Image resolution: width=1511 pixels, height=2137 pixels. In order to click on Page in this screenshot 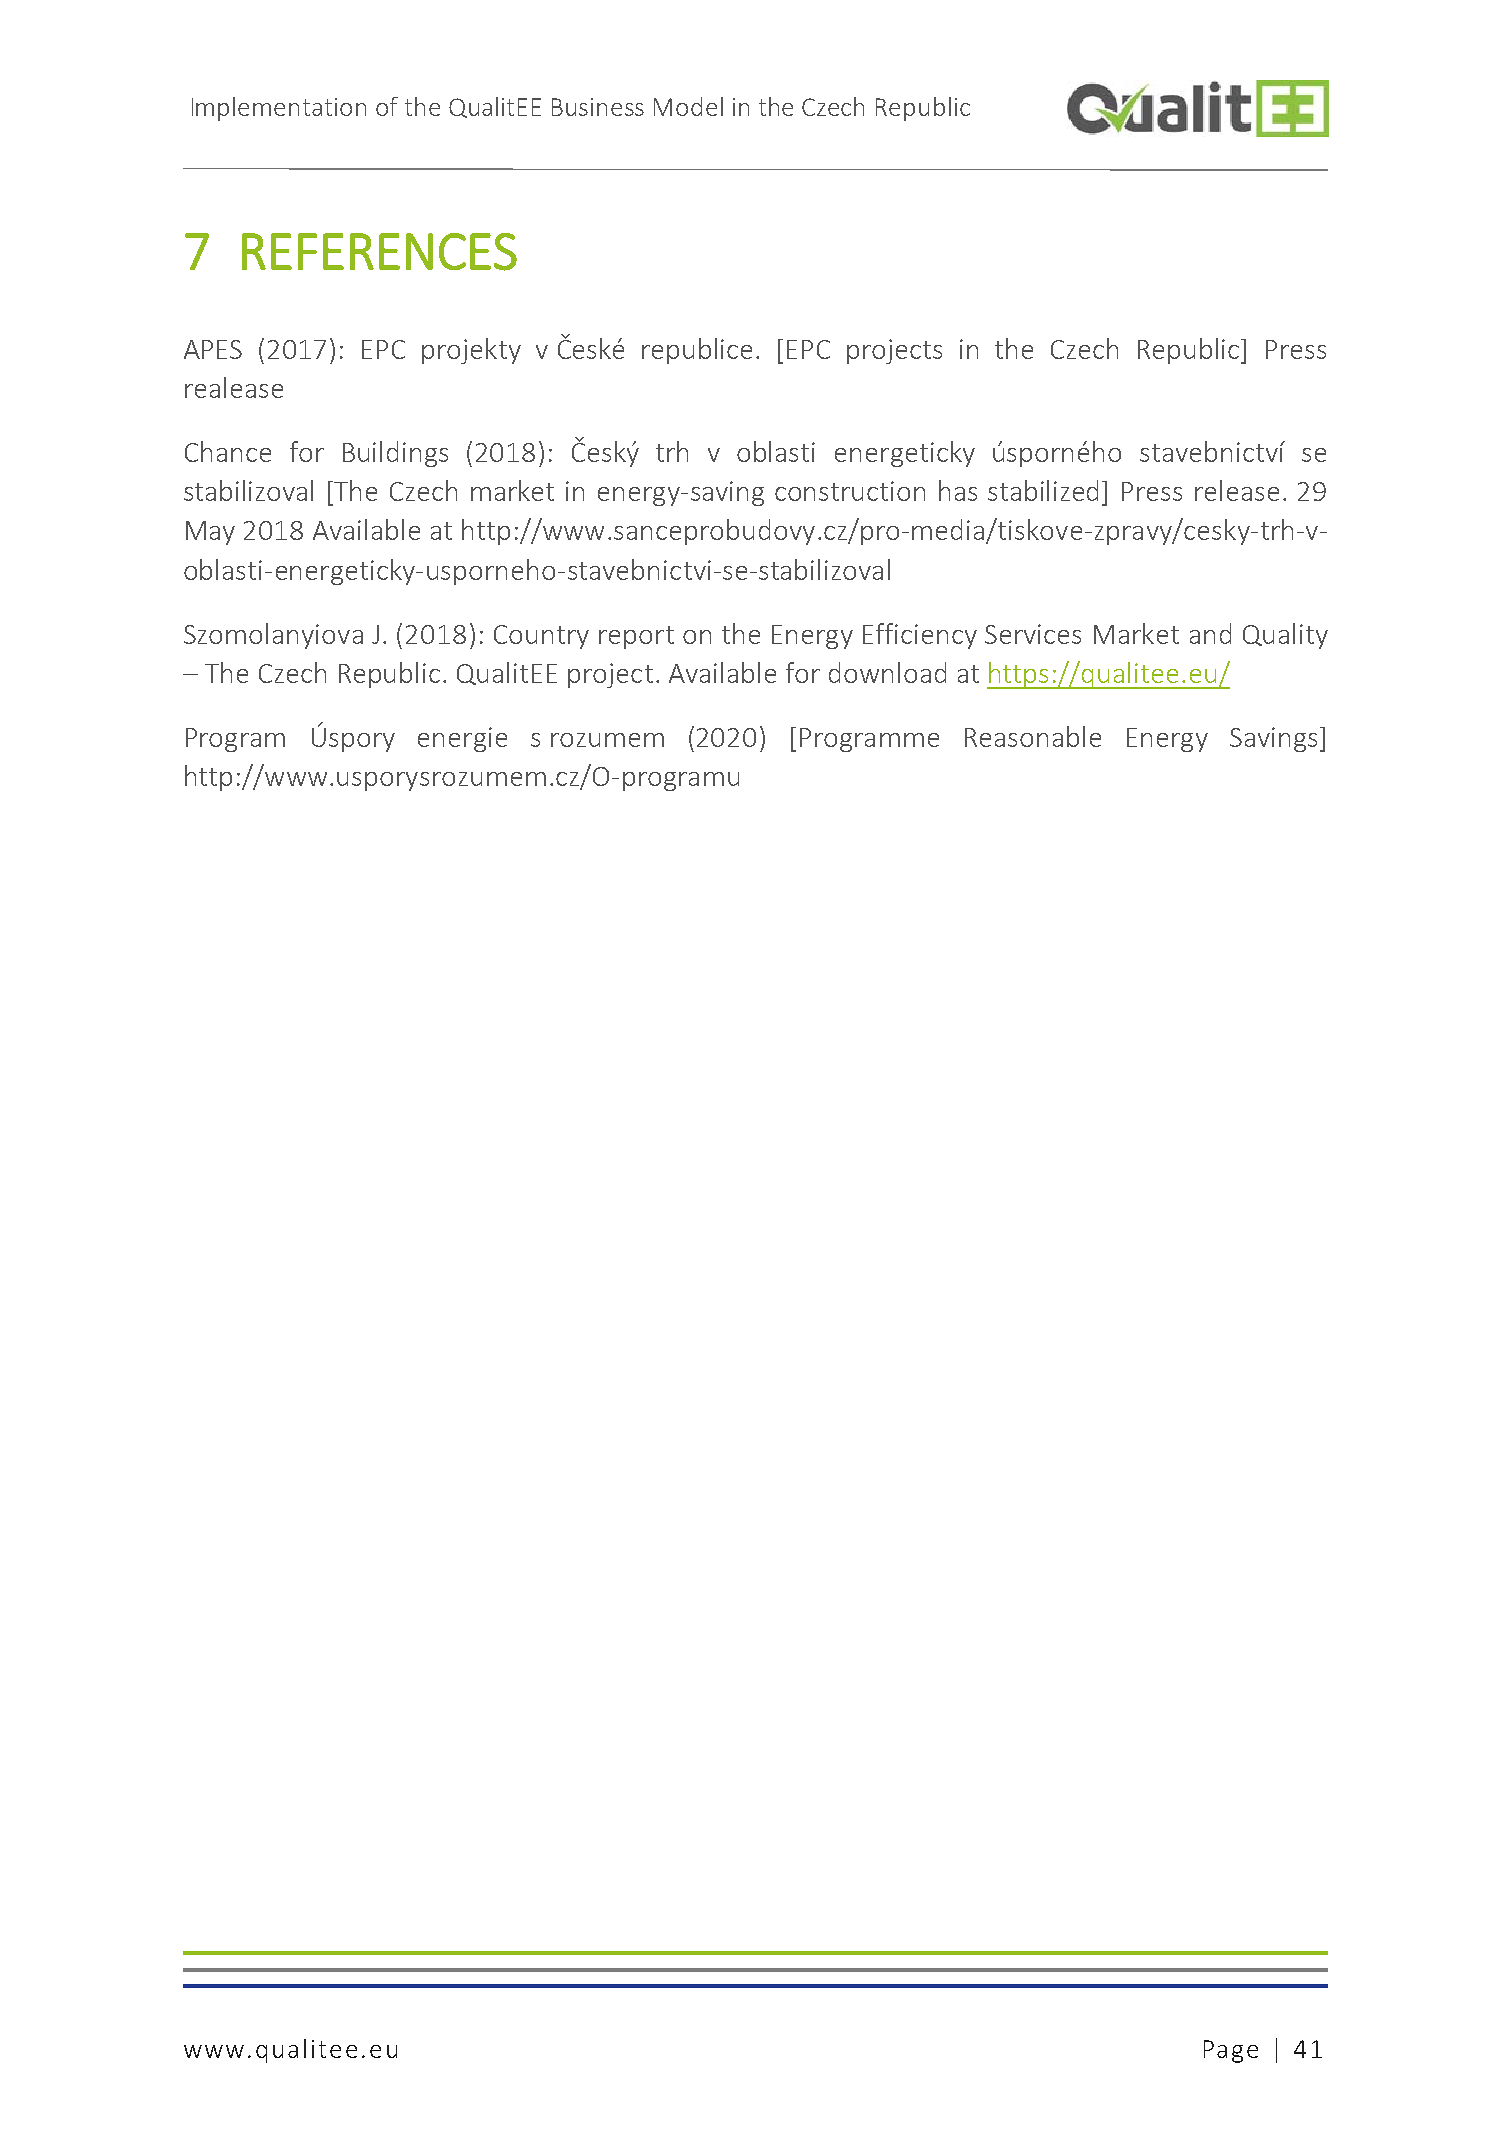, I will do `click(1231, 2051)`.
